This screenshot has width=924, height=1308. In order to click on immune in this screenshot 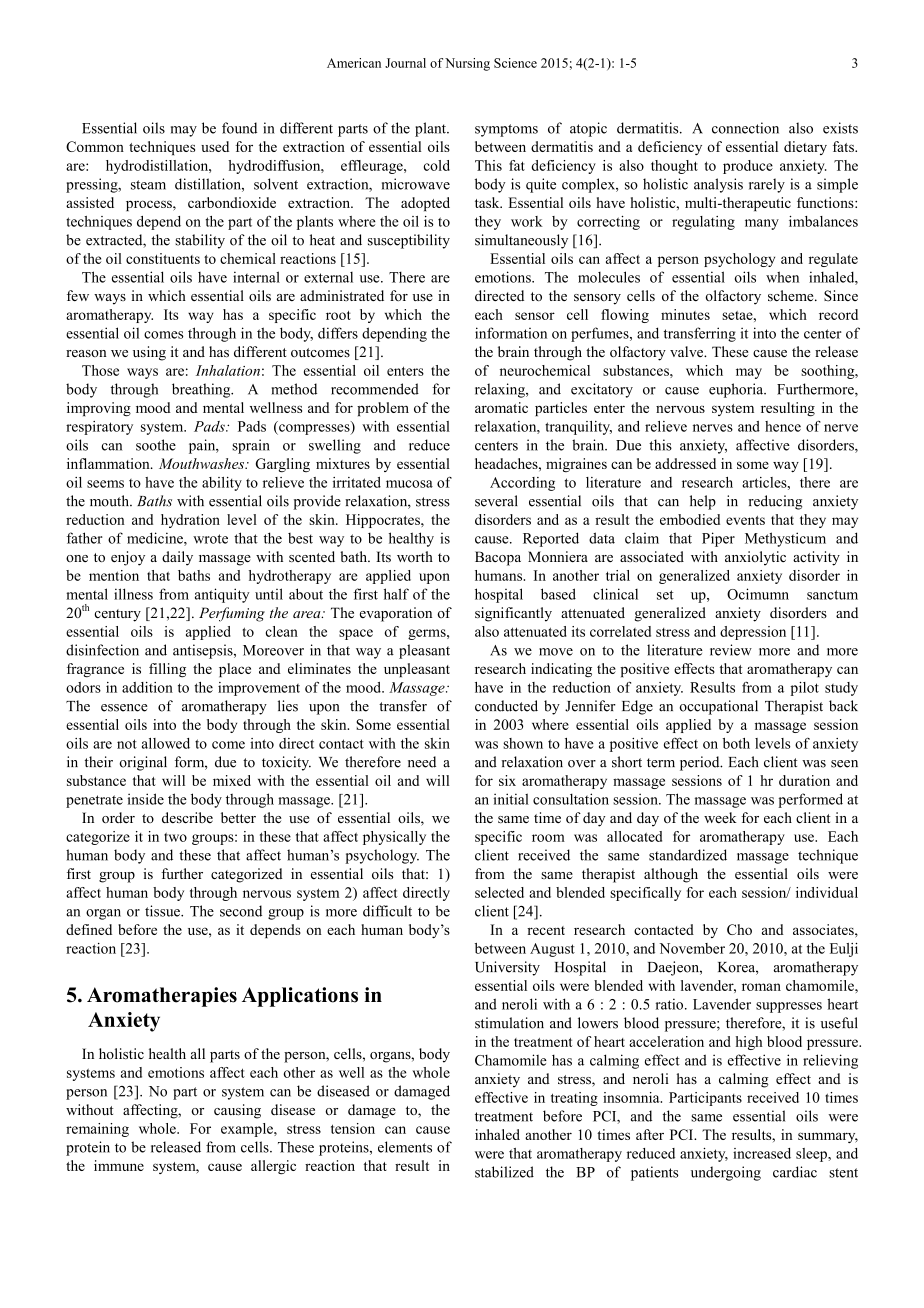, I will do `click(119, 1165)`.
